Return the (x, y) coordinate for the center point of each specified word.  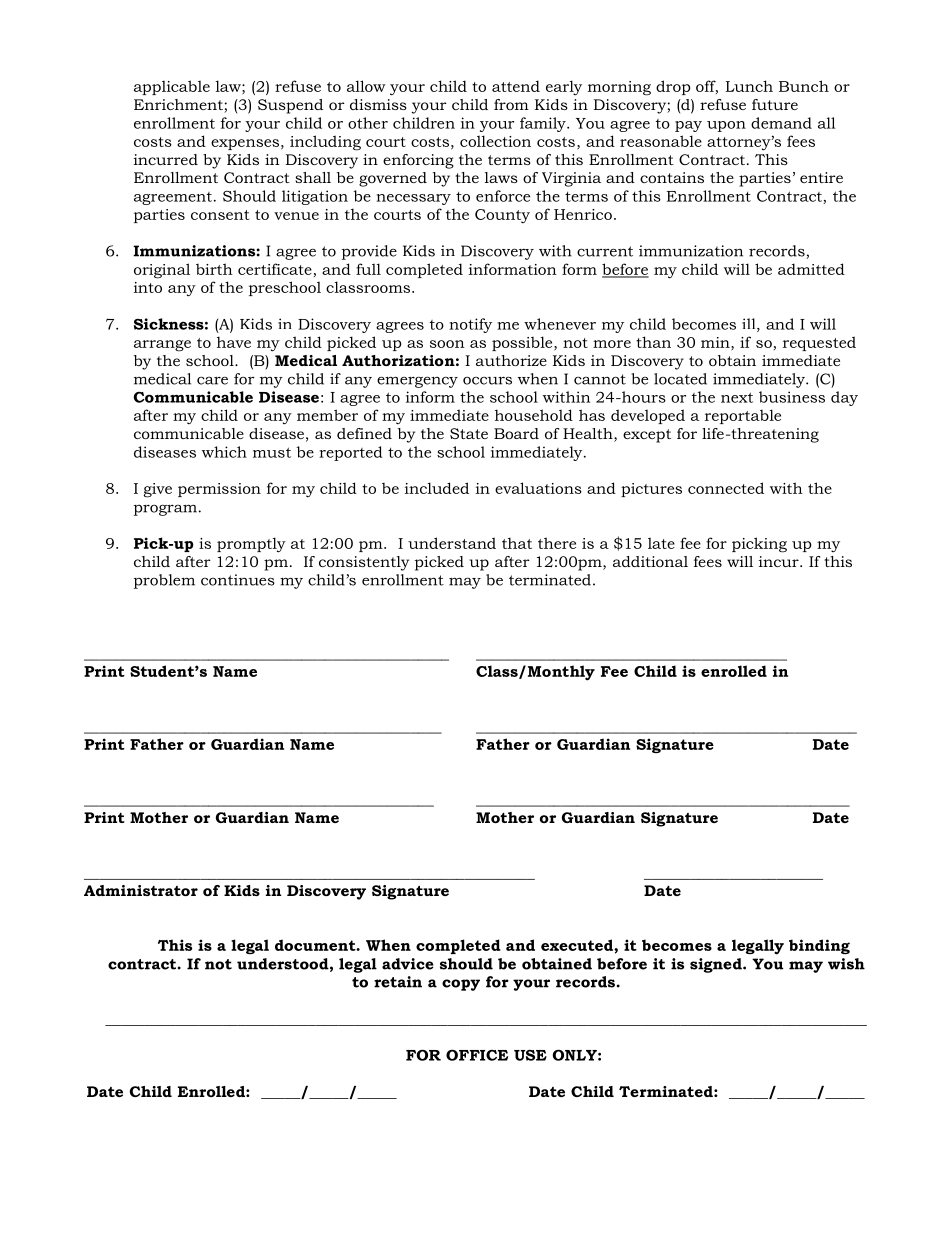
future (775, 104)
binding (819, 946)
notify (470, 325)
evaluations (538, 488)
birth (214, 269)
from (511, 104)
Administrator (141, 890)
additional (650, 561)
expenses (245, 144)
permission (219, 490)
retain (398, 982)
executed (578, 945)
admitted (811, 269)
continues (238, 580)
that (517, 543)
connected (726, 488)
